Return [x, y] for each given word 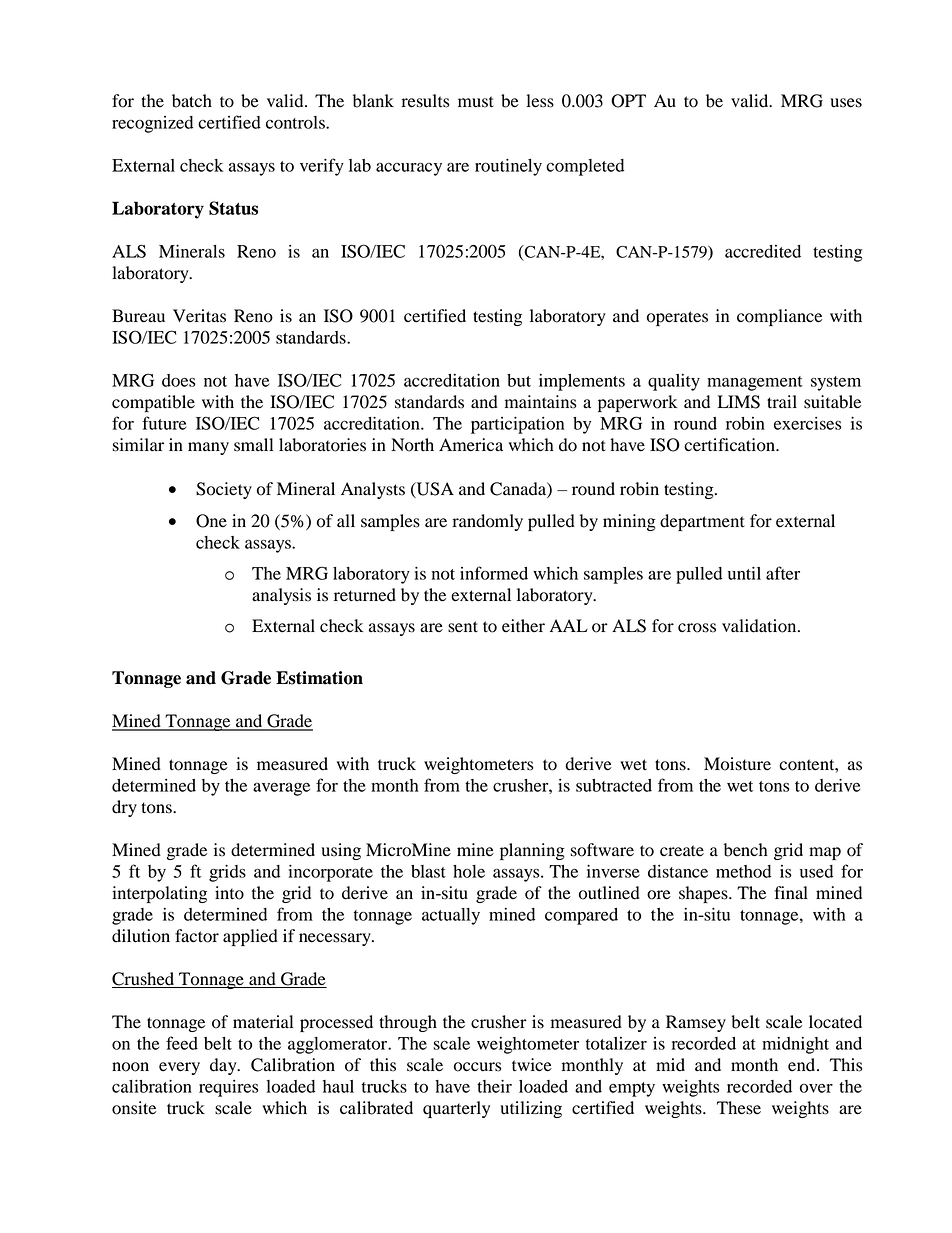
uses [846, 103]
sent [463, 627]
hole [469, 871]
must [476, 102]
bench [746, 850]
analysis [281, 596]
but [519, 380]
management [755, 383]
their [494, 1086]
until [744, 573]
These [739, 1108]
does [179, 380]
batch [192, 101]
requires [229, 1088]
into [229, 893]
